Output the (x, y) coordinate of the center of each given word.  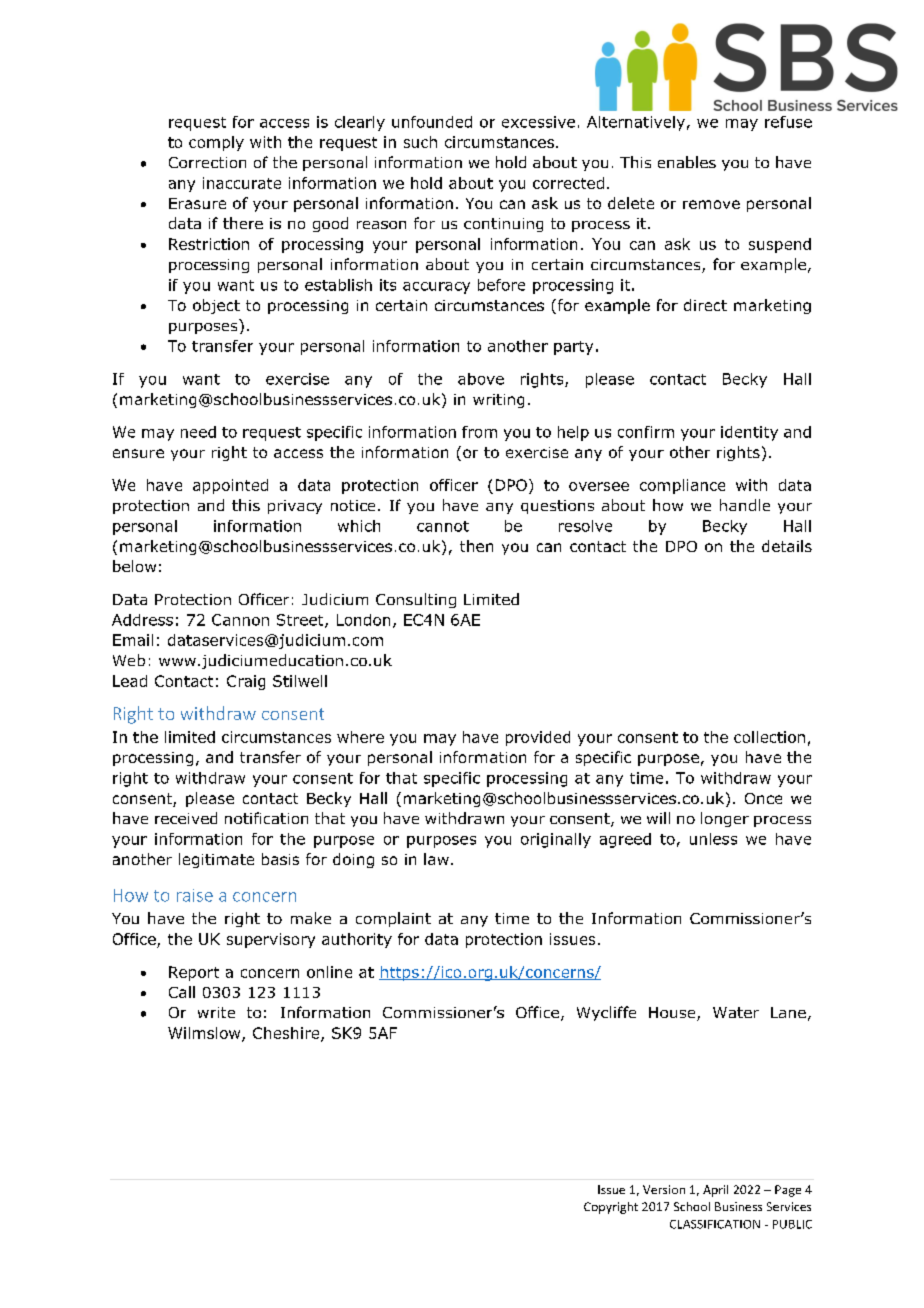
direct (705, 305)
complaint (393, 919)
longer (725, 819)
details (787, 546)
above (481, 379)
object (216, 306)
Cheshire (287, 1034)
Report (194, 973)
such (420, 142)
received (186, 818)
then (476, 546)
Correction (207, 162)
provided (538, 738)
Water (736, 1012)
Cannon (240, 620)
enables (687, 162)
